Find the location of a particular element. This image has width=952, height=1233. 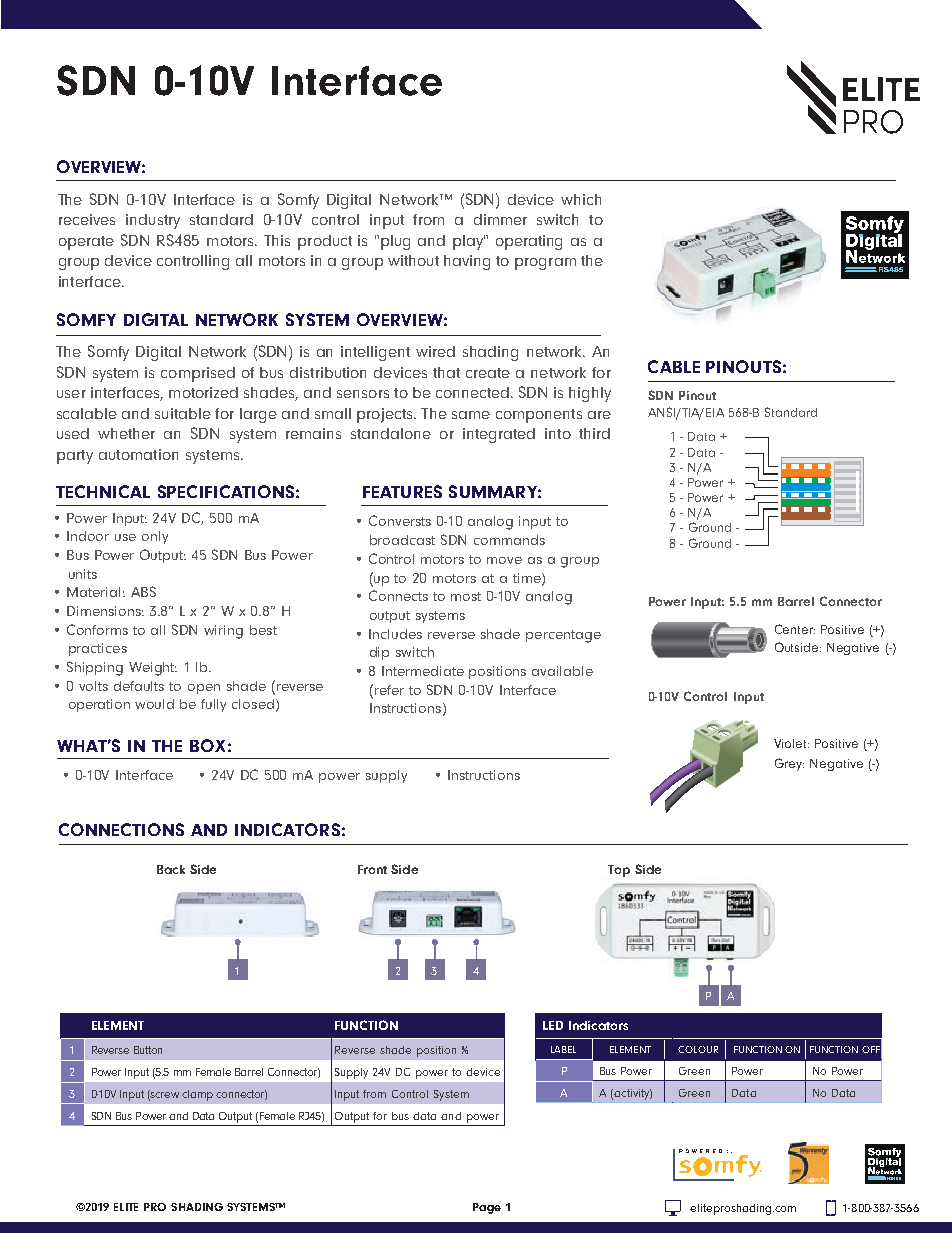

Violet is located at coordinates (791, 743).
